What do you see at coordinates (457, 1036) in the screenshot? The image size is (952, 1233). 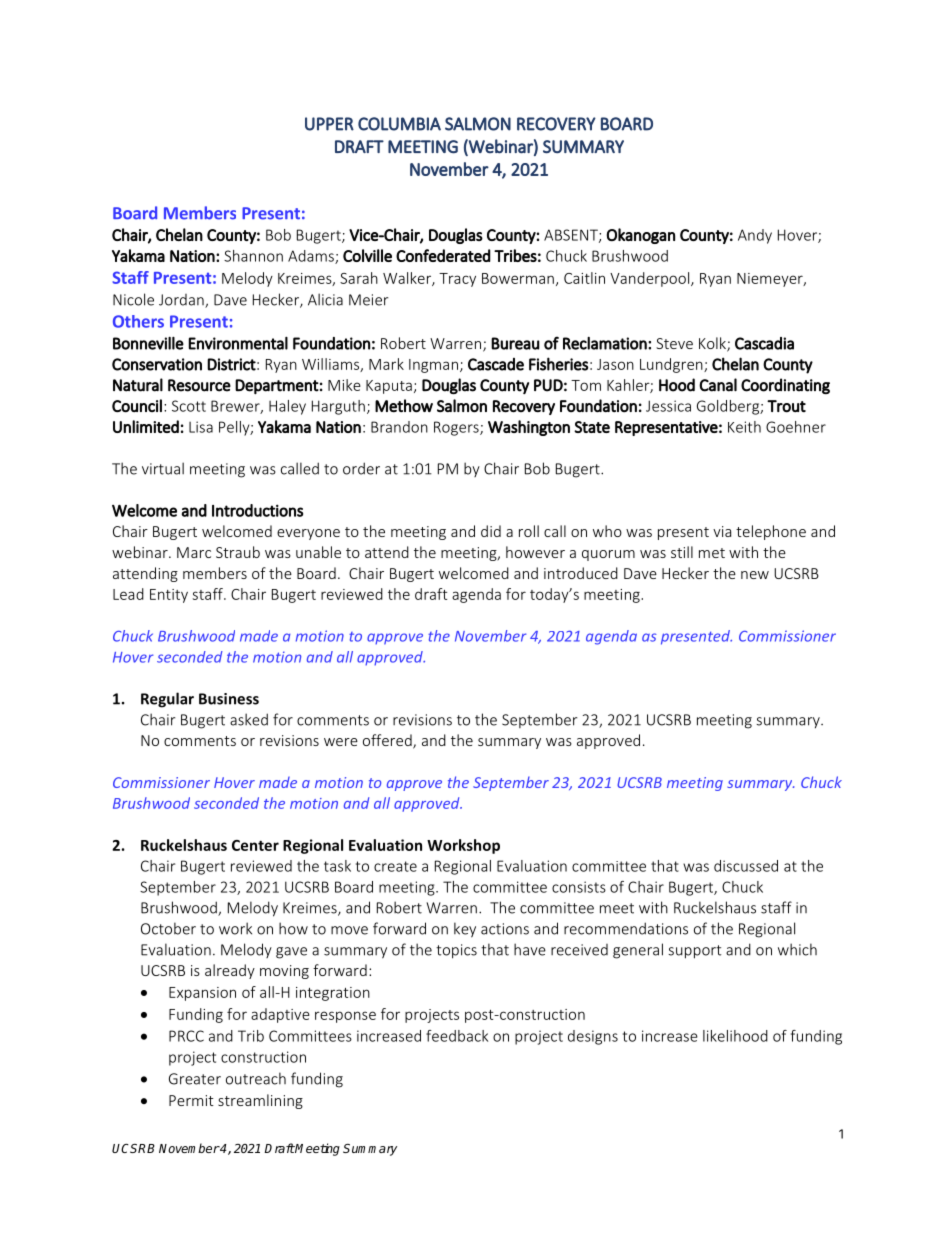 I see `feedback` at bounding box center [457, 1036].
